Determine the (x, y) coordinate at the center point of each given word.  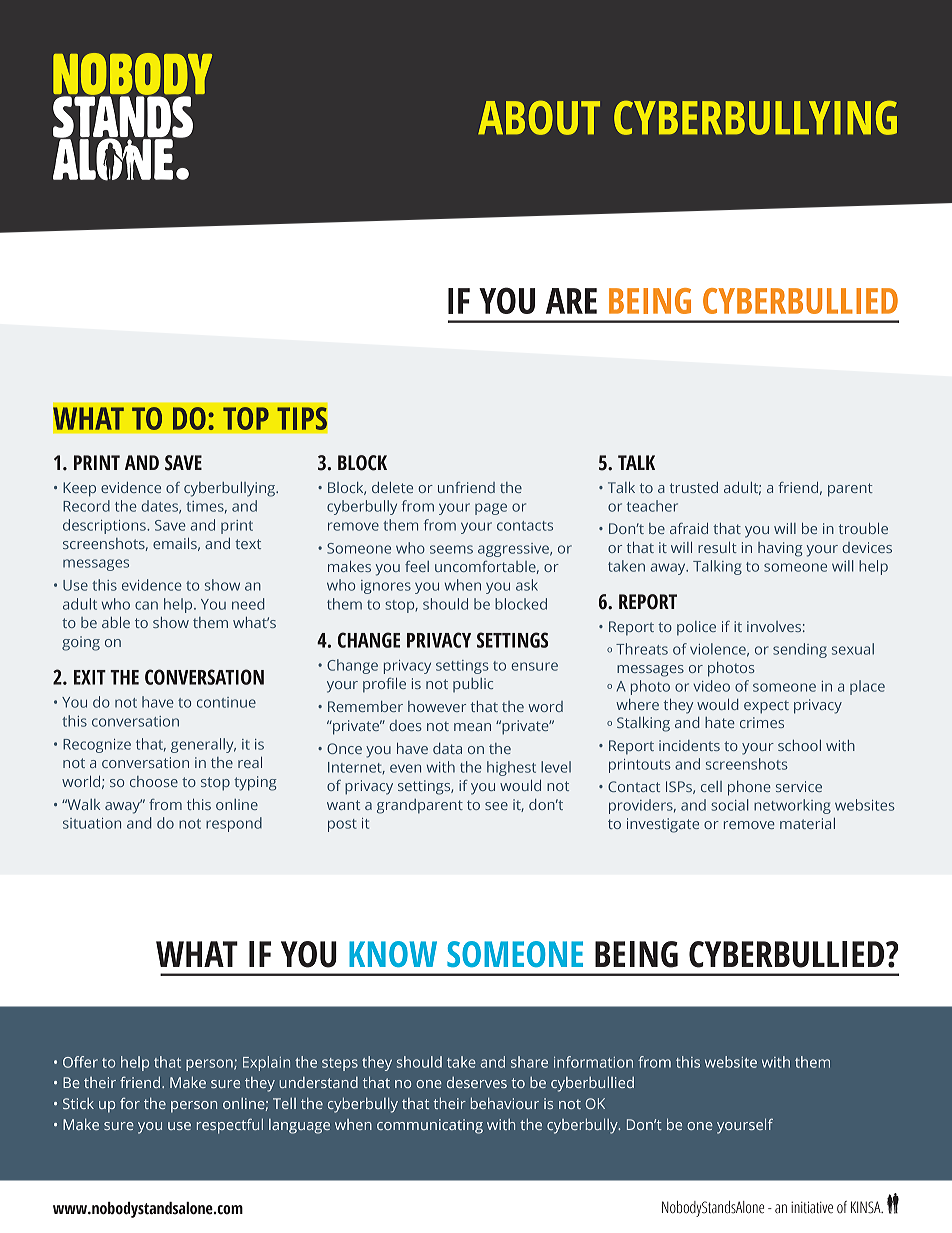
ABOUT (539, 118)
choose (154, 781)
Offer (80, 1062)
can (146, 605)
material (807, 823)
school (799, 745)
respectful (230, 1126)
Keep (79, 489)
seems (451, 549)
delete (392, 487)
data (447, 748)
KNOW (393, 954)
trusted (694, 487)
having (780, 549)
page (491, 509)
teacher (652, 506)
